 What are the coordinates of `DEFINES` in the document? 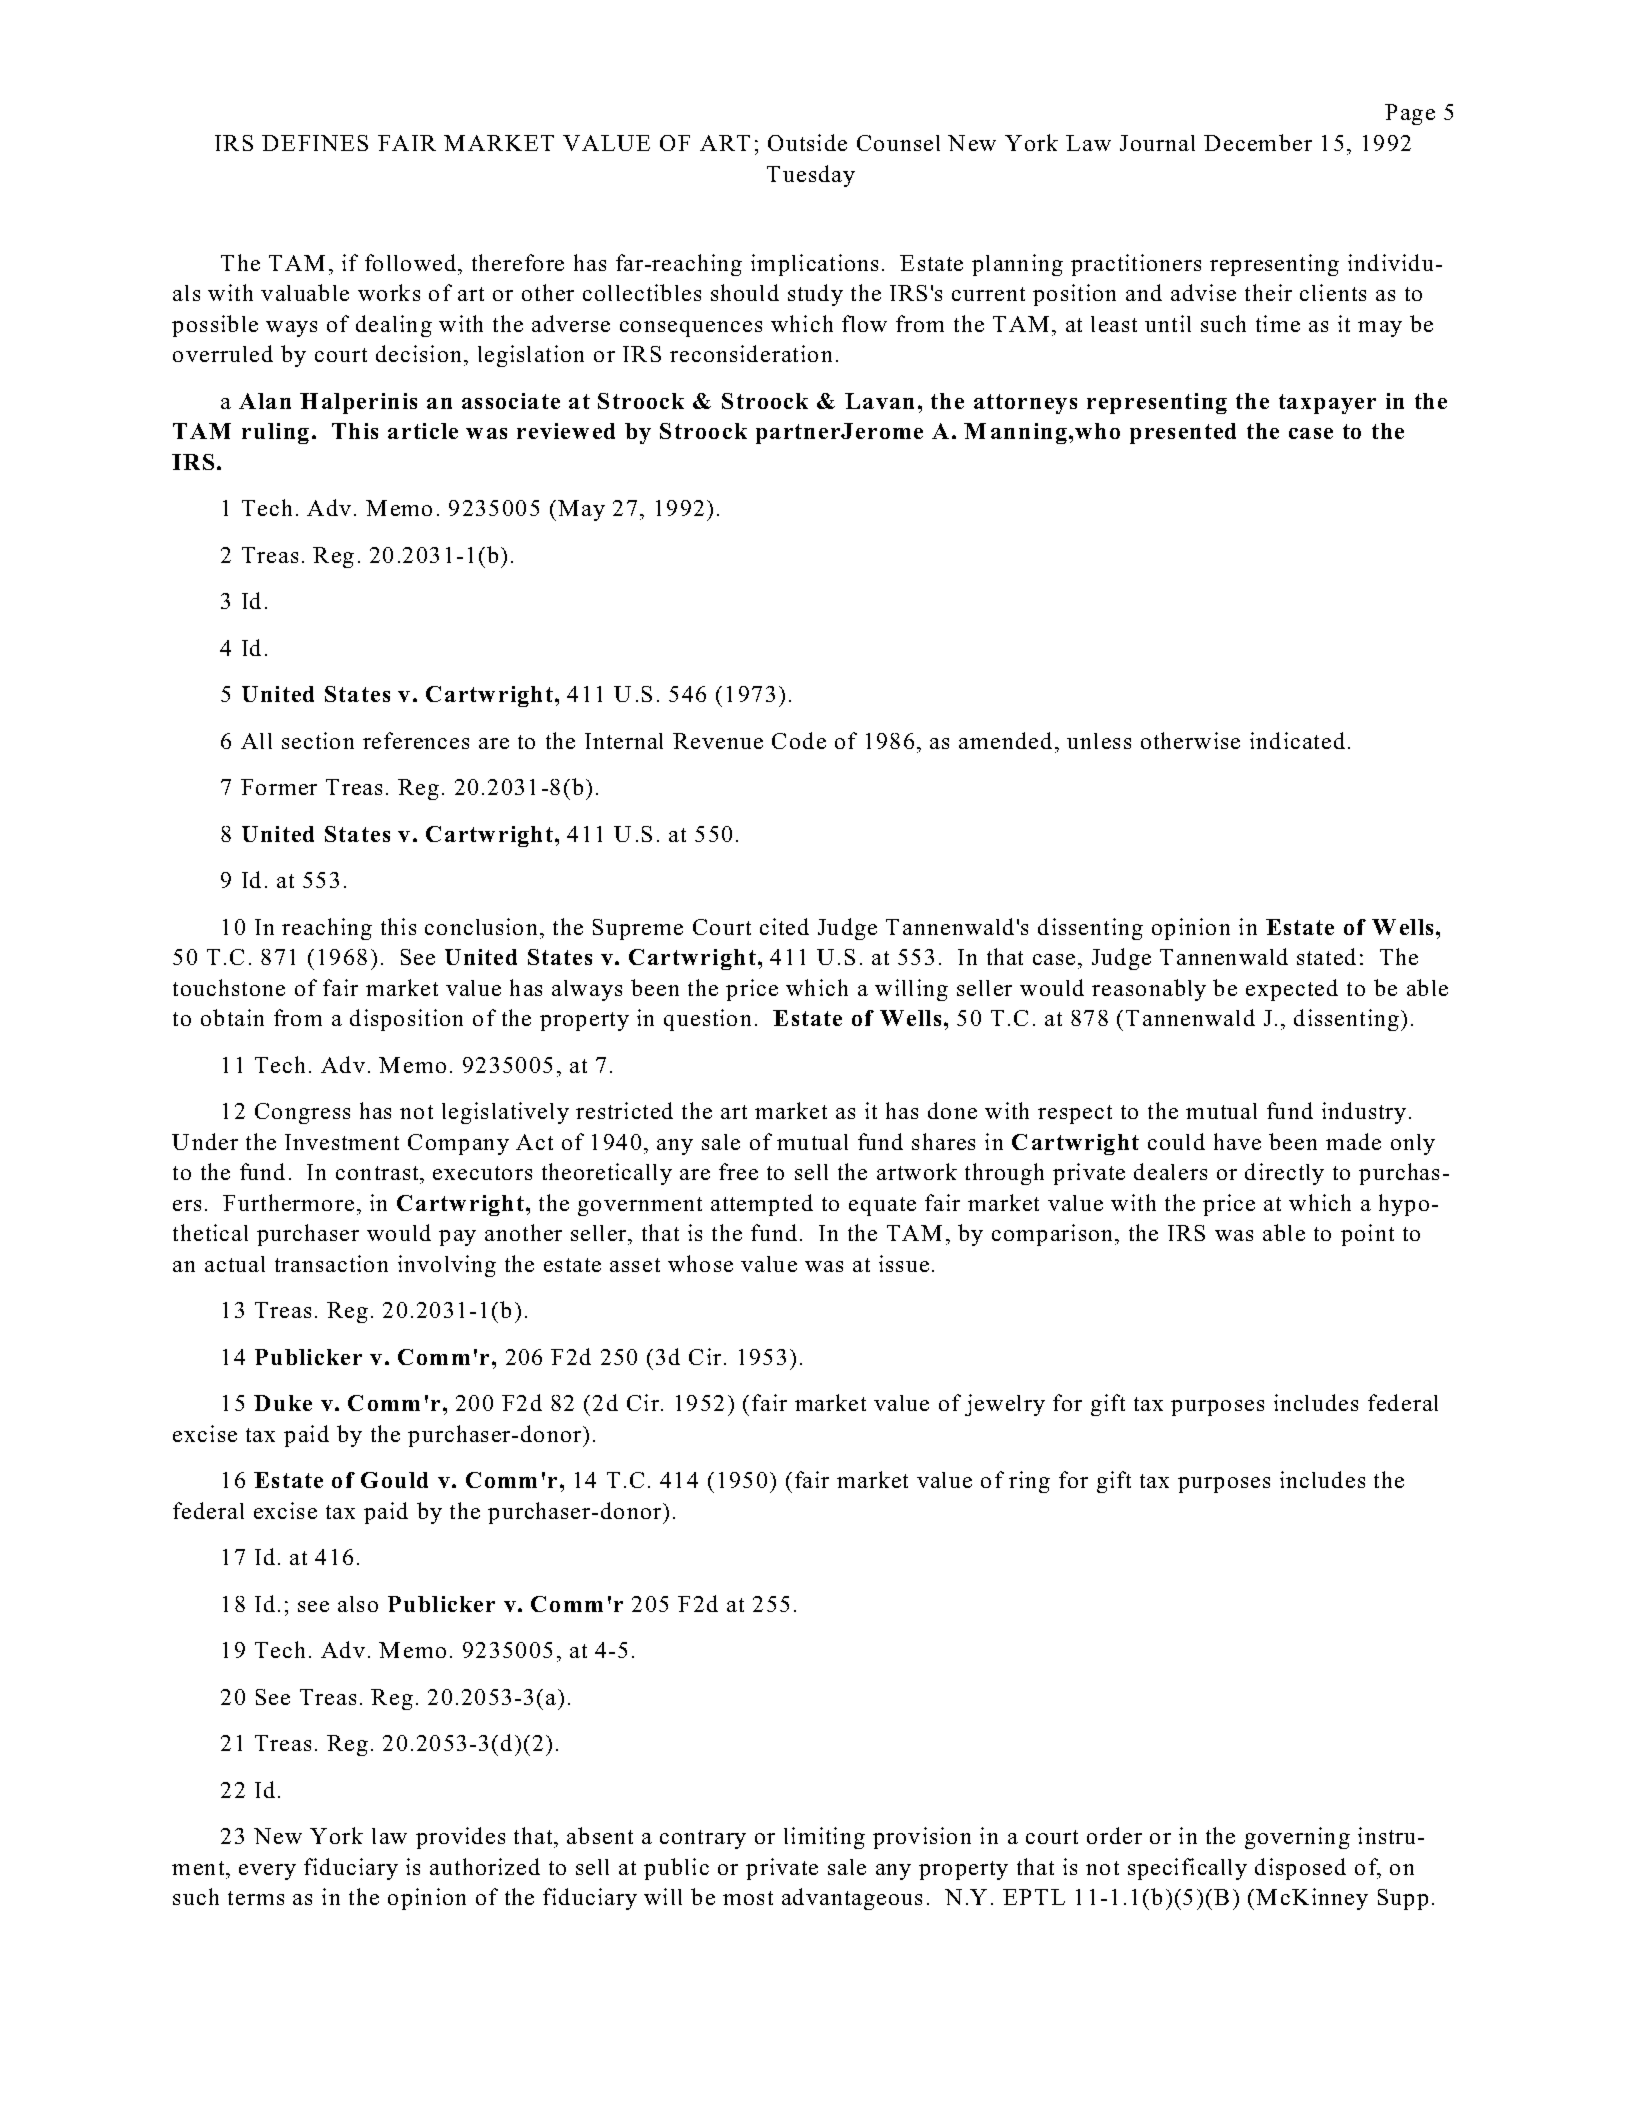 It's located at (315, 143).
